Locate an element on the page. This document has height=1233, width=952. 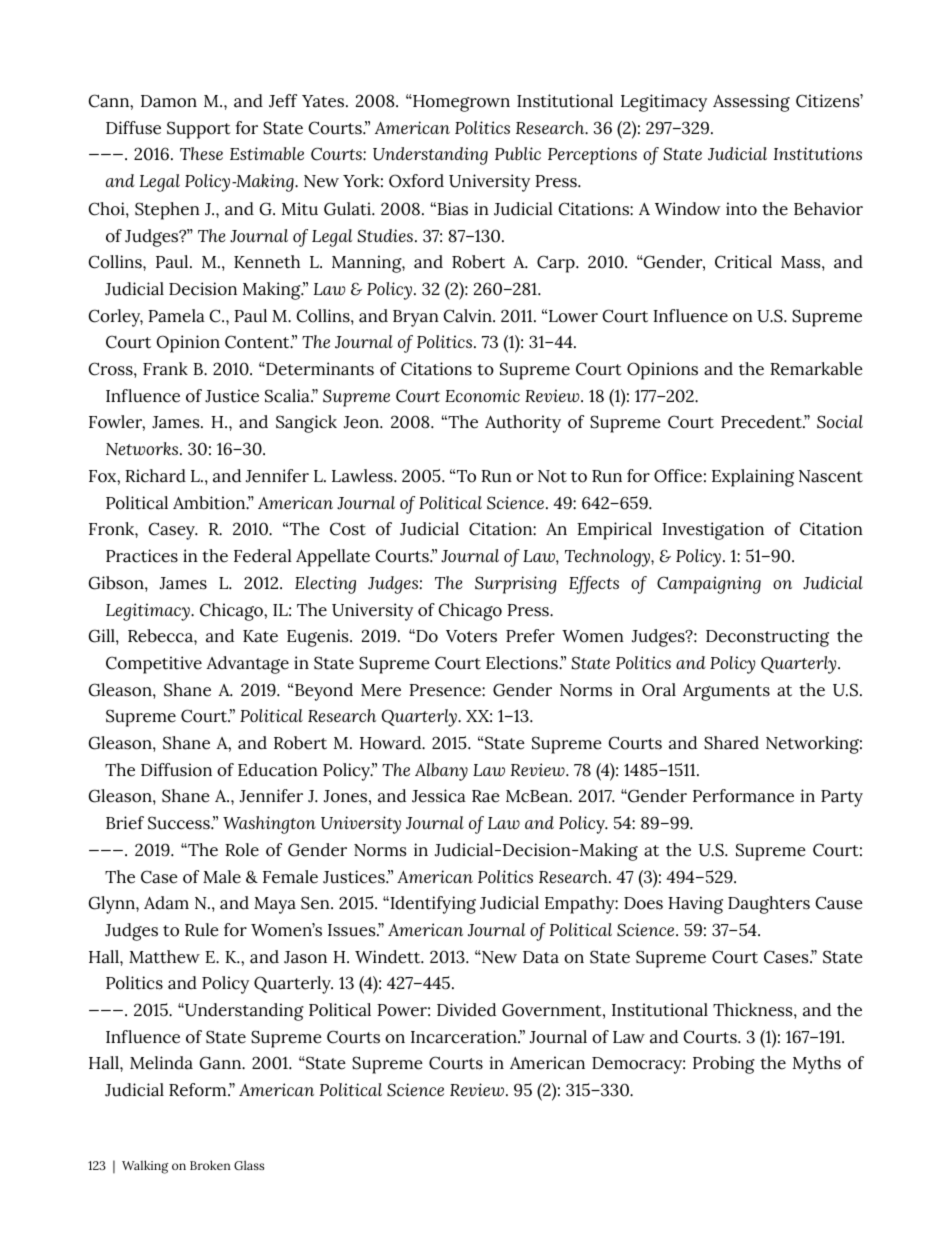
Remarkable is located at coordinates (816, 369).
